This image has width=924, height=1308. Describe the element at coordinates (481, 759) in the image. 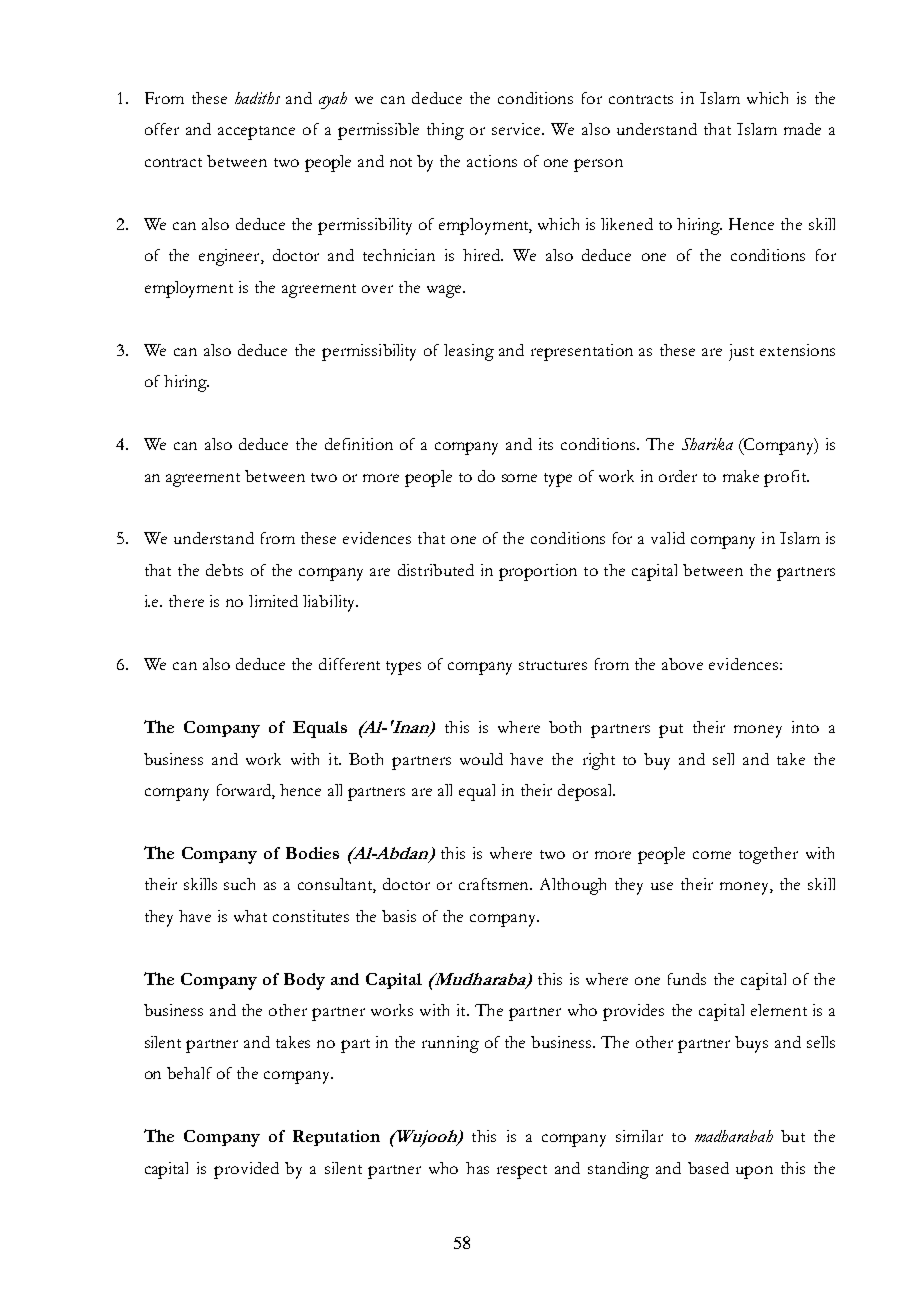

I see `would` at that location.
